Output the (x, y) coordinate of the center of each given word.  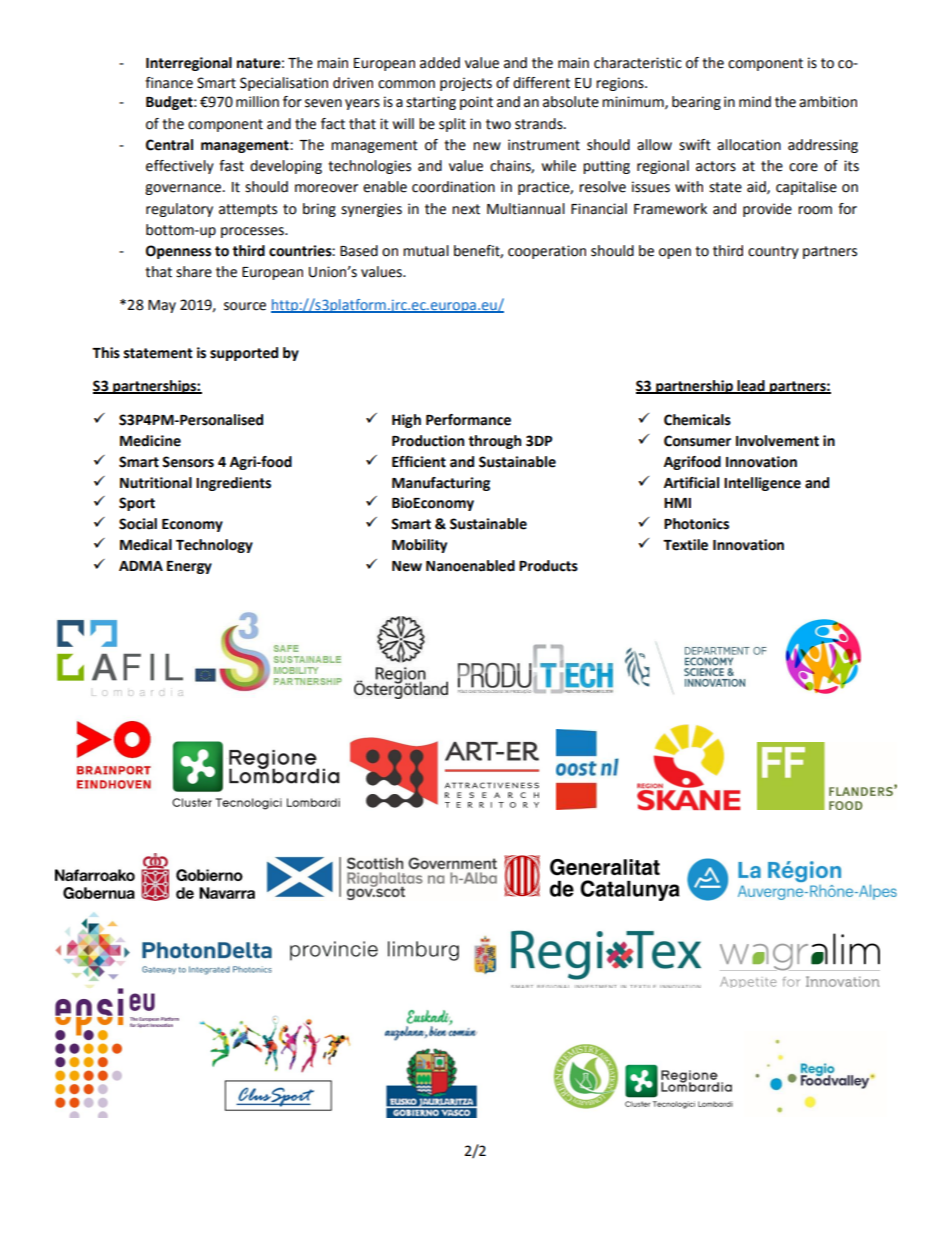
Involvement (777, 441)
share (194, 272)
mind (755, 102)
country (773, 252)
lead (751, 387)
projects (466, 84)
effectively (180, 167)
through (494, 442)
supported (244, 354)
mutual (426, 251)
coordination (453, 187)
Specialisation (284, 84)
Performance (468, 420)
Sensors (188, 462)
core (803, 167)
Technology (214, 546)
